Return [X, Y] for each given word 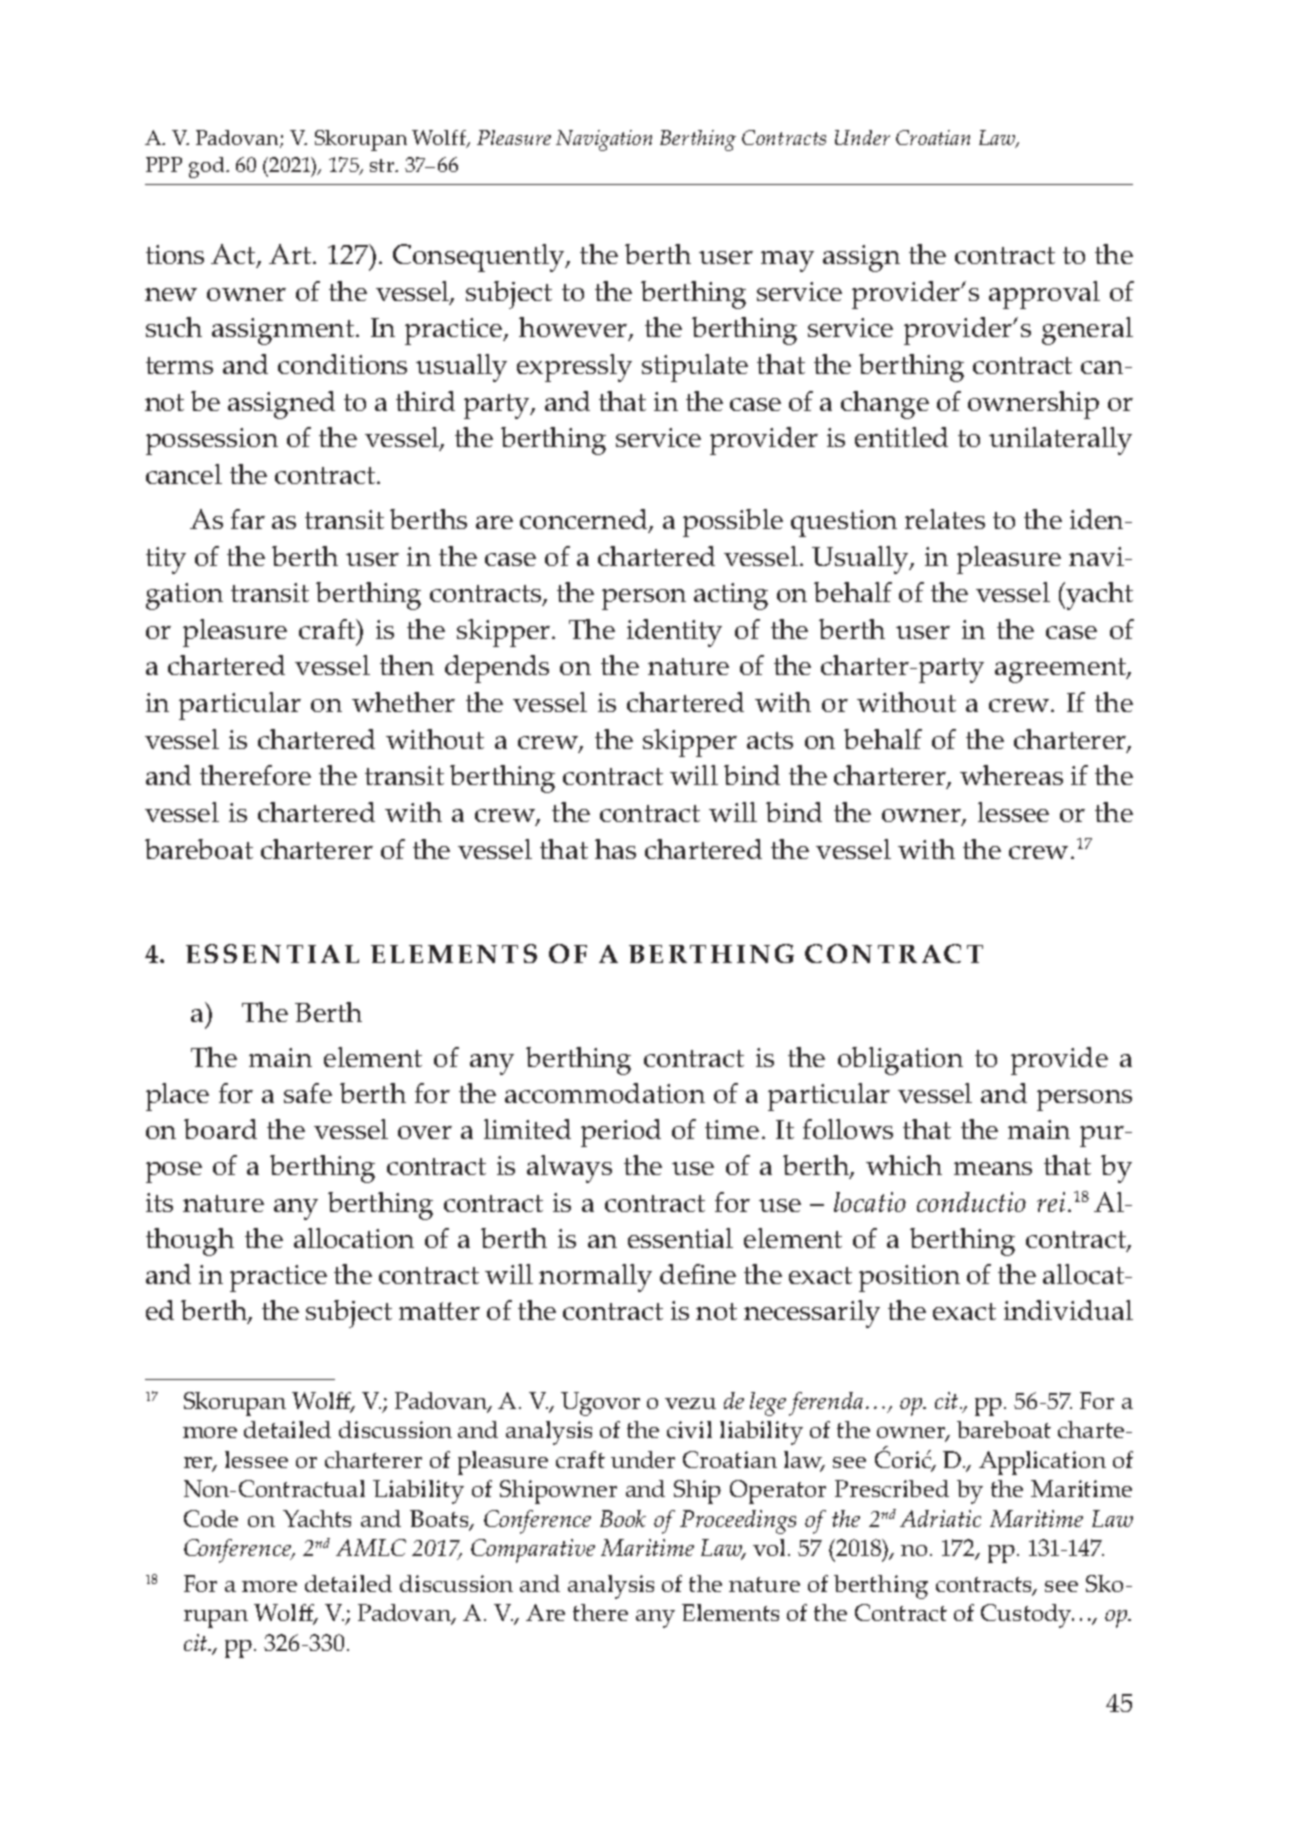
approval [1044, 295]
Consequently [480, 258]
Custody [1027, 1616]
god [208, 167]
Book [623, 1518]
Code [211, 1518]
